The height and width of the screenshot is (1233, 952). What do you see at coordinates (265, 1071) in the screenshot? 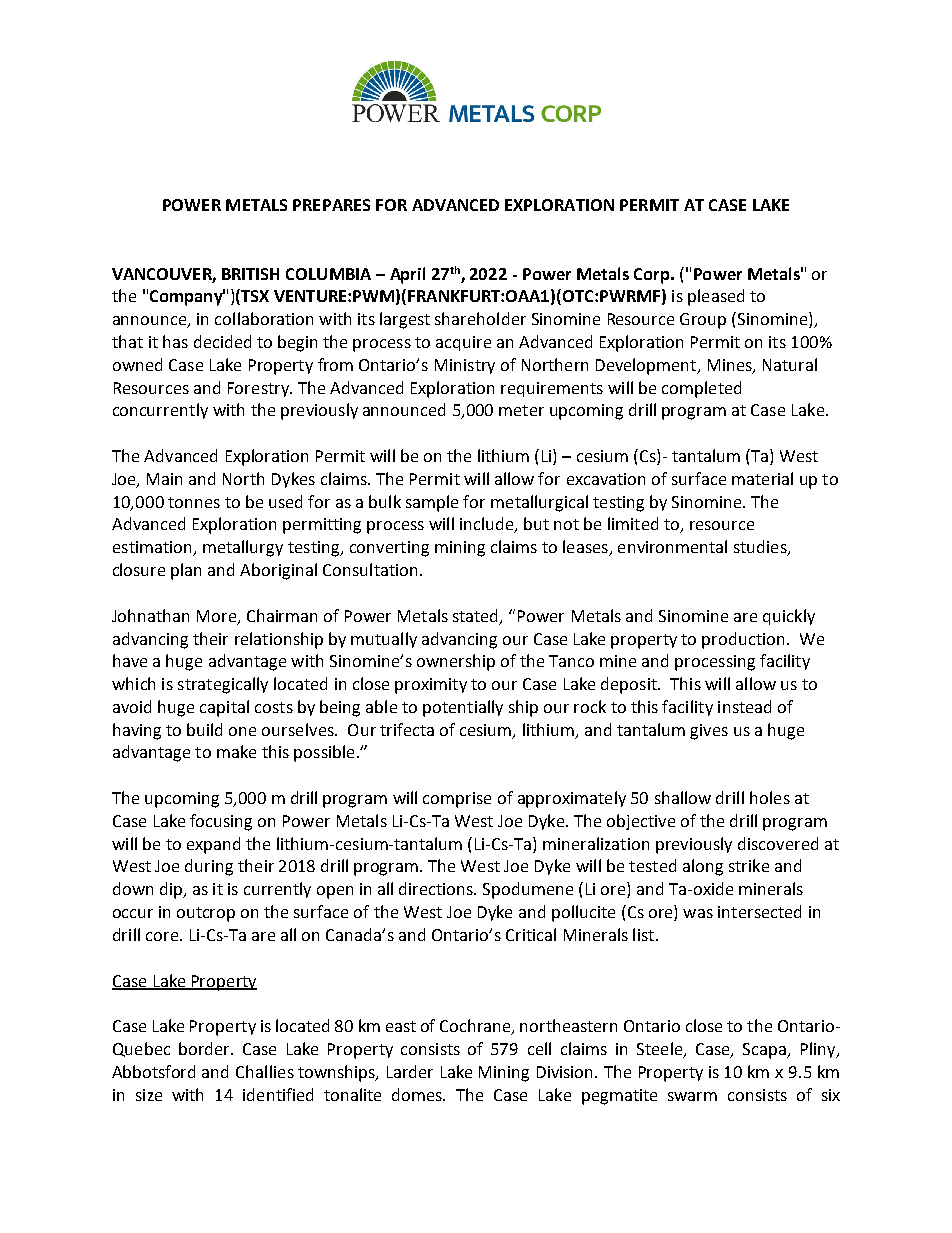
I see `Challies` at bounding box center [265, 1071].
